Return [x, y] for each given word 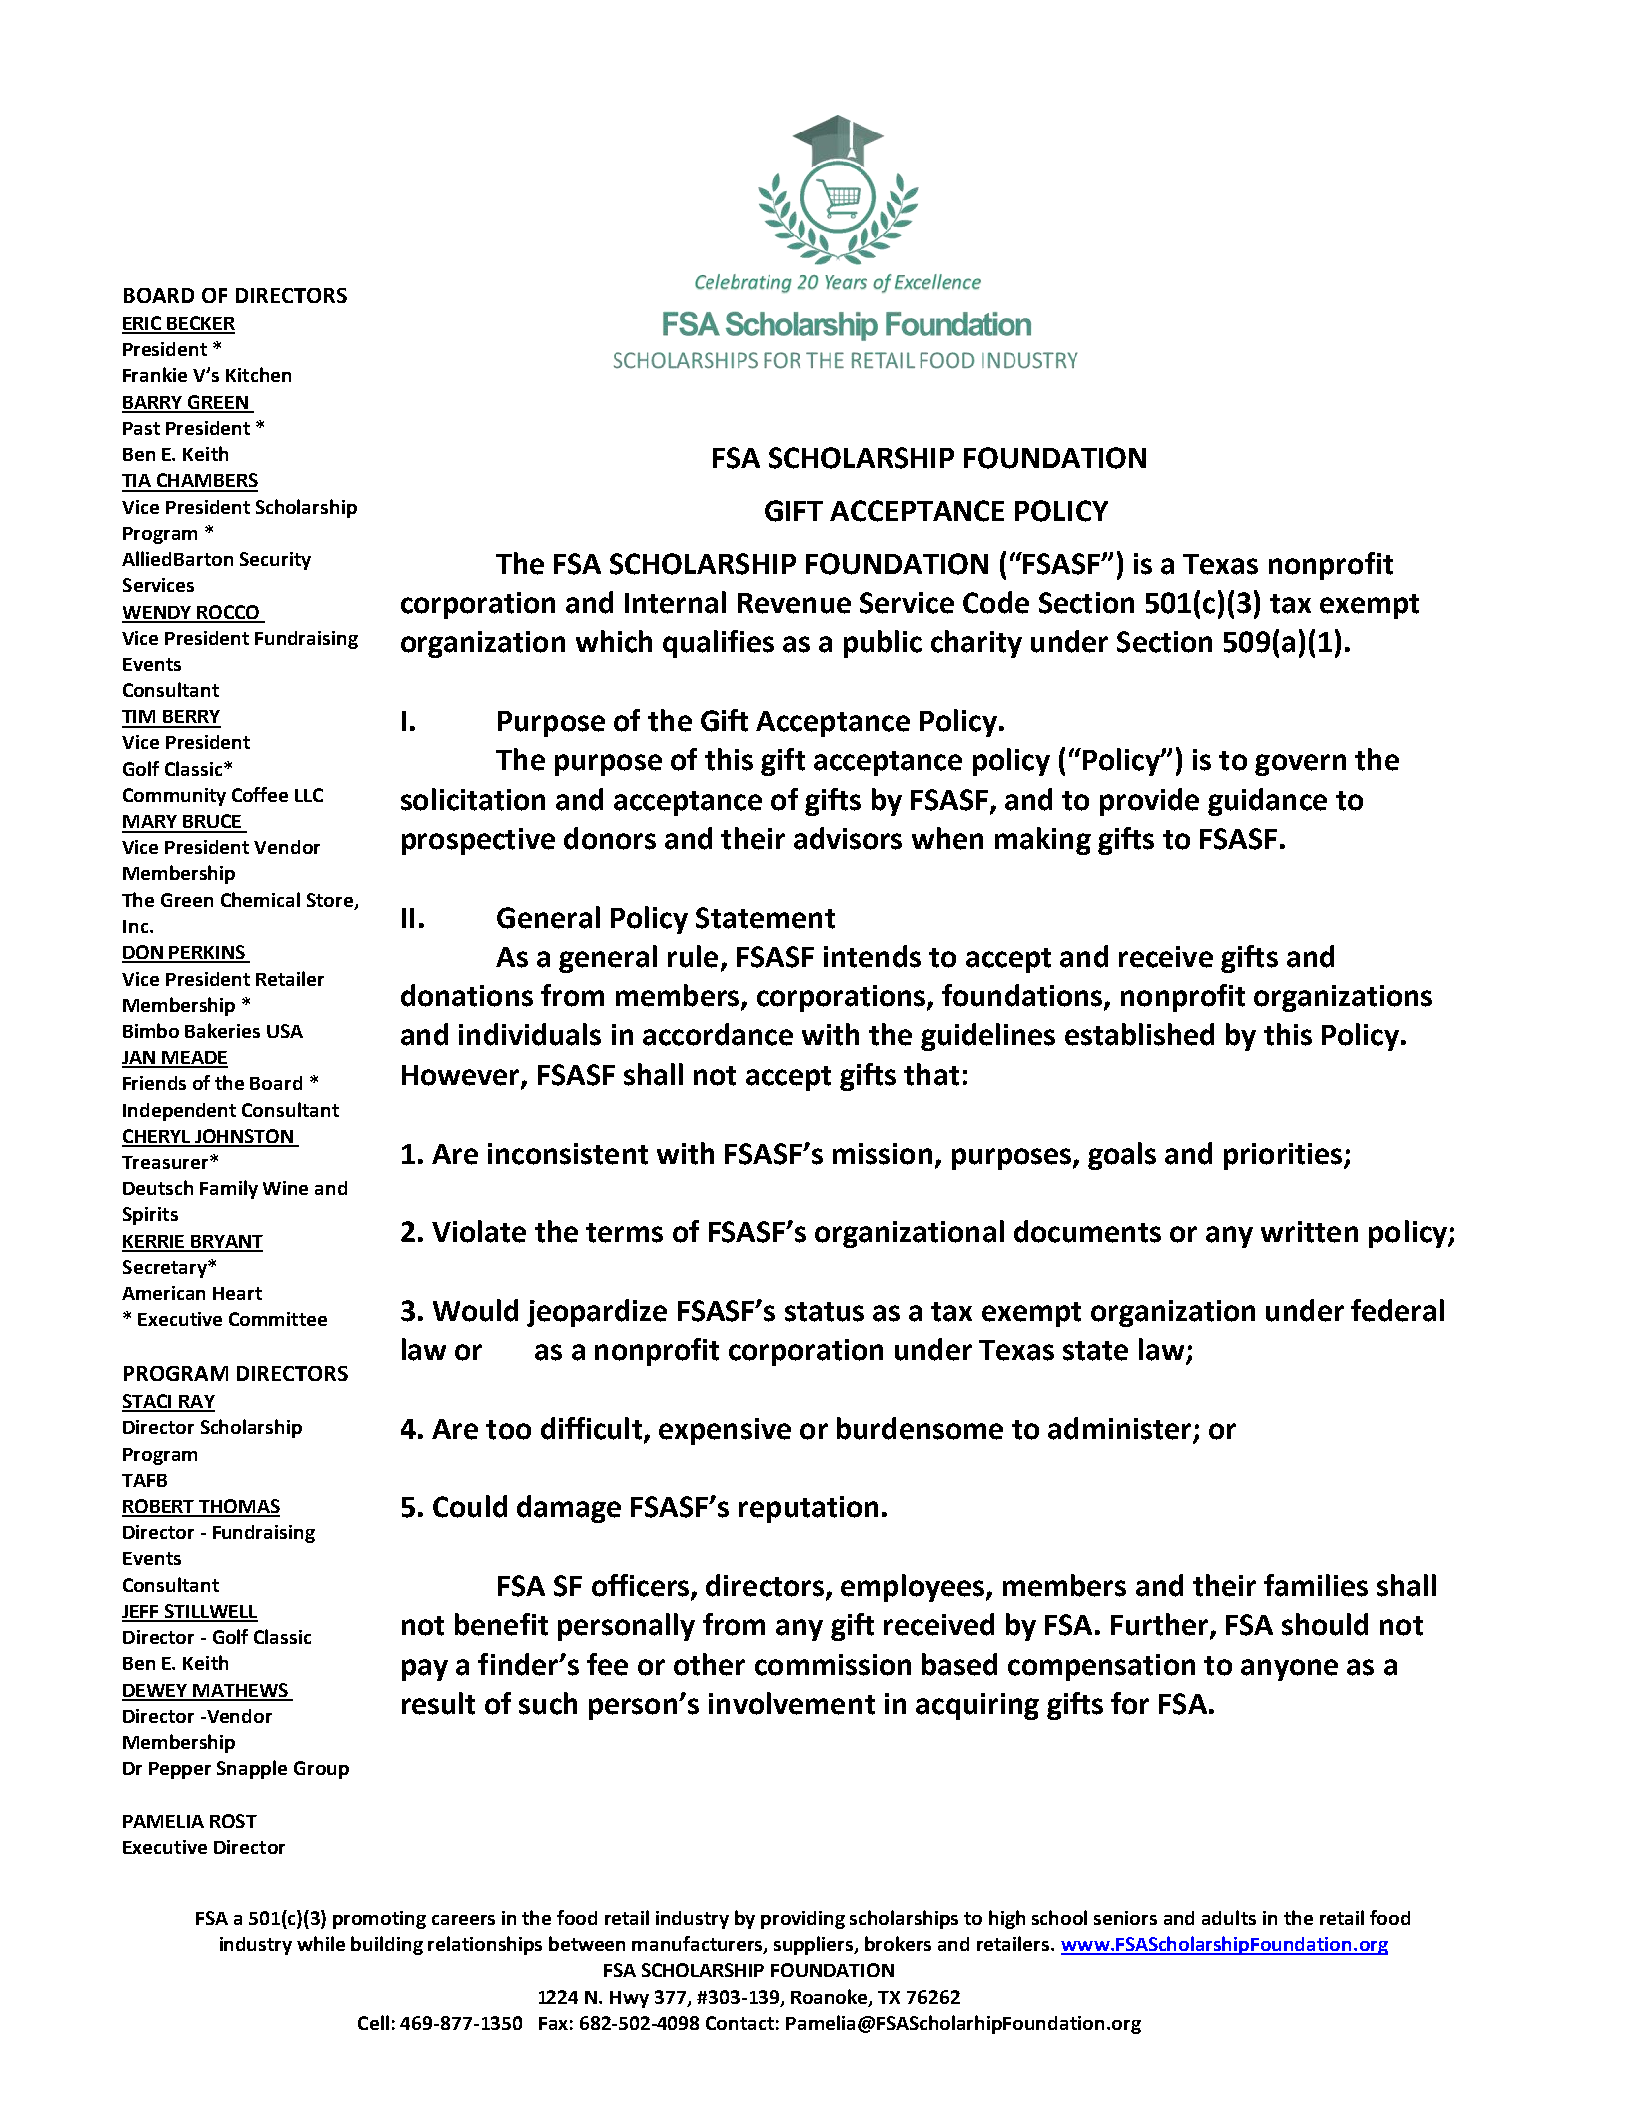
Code [996, 602]
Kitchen [258, 374]
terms [624, 1233]
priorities [1284, 1156]
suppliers [815, 1945]
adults [1229, 1917]
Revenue [794, 603]
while [321, 1943]
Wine [285, 1188]
